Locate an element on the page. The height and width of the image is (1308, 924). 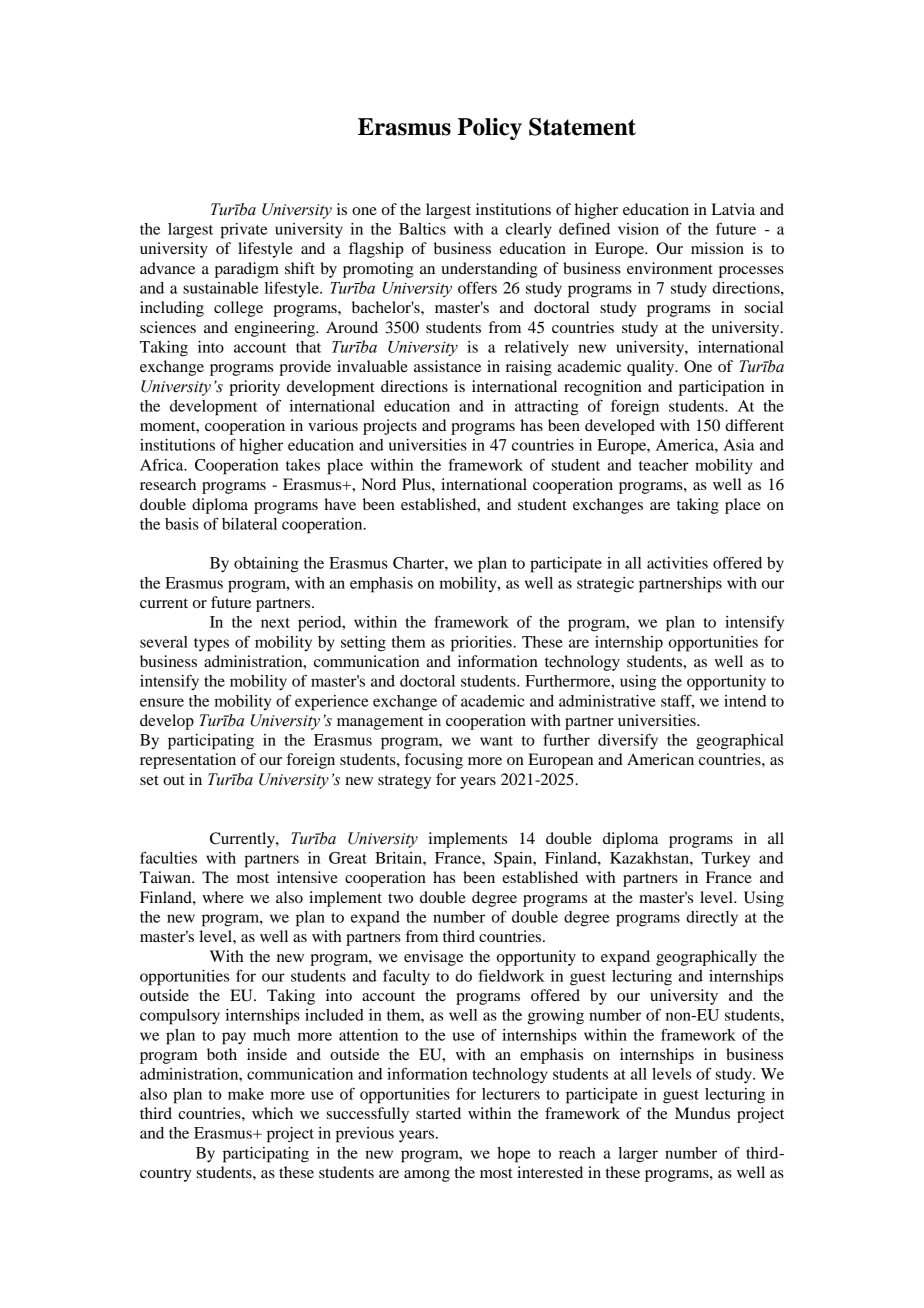
teacher is located at coordinates (664, 465).
